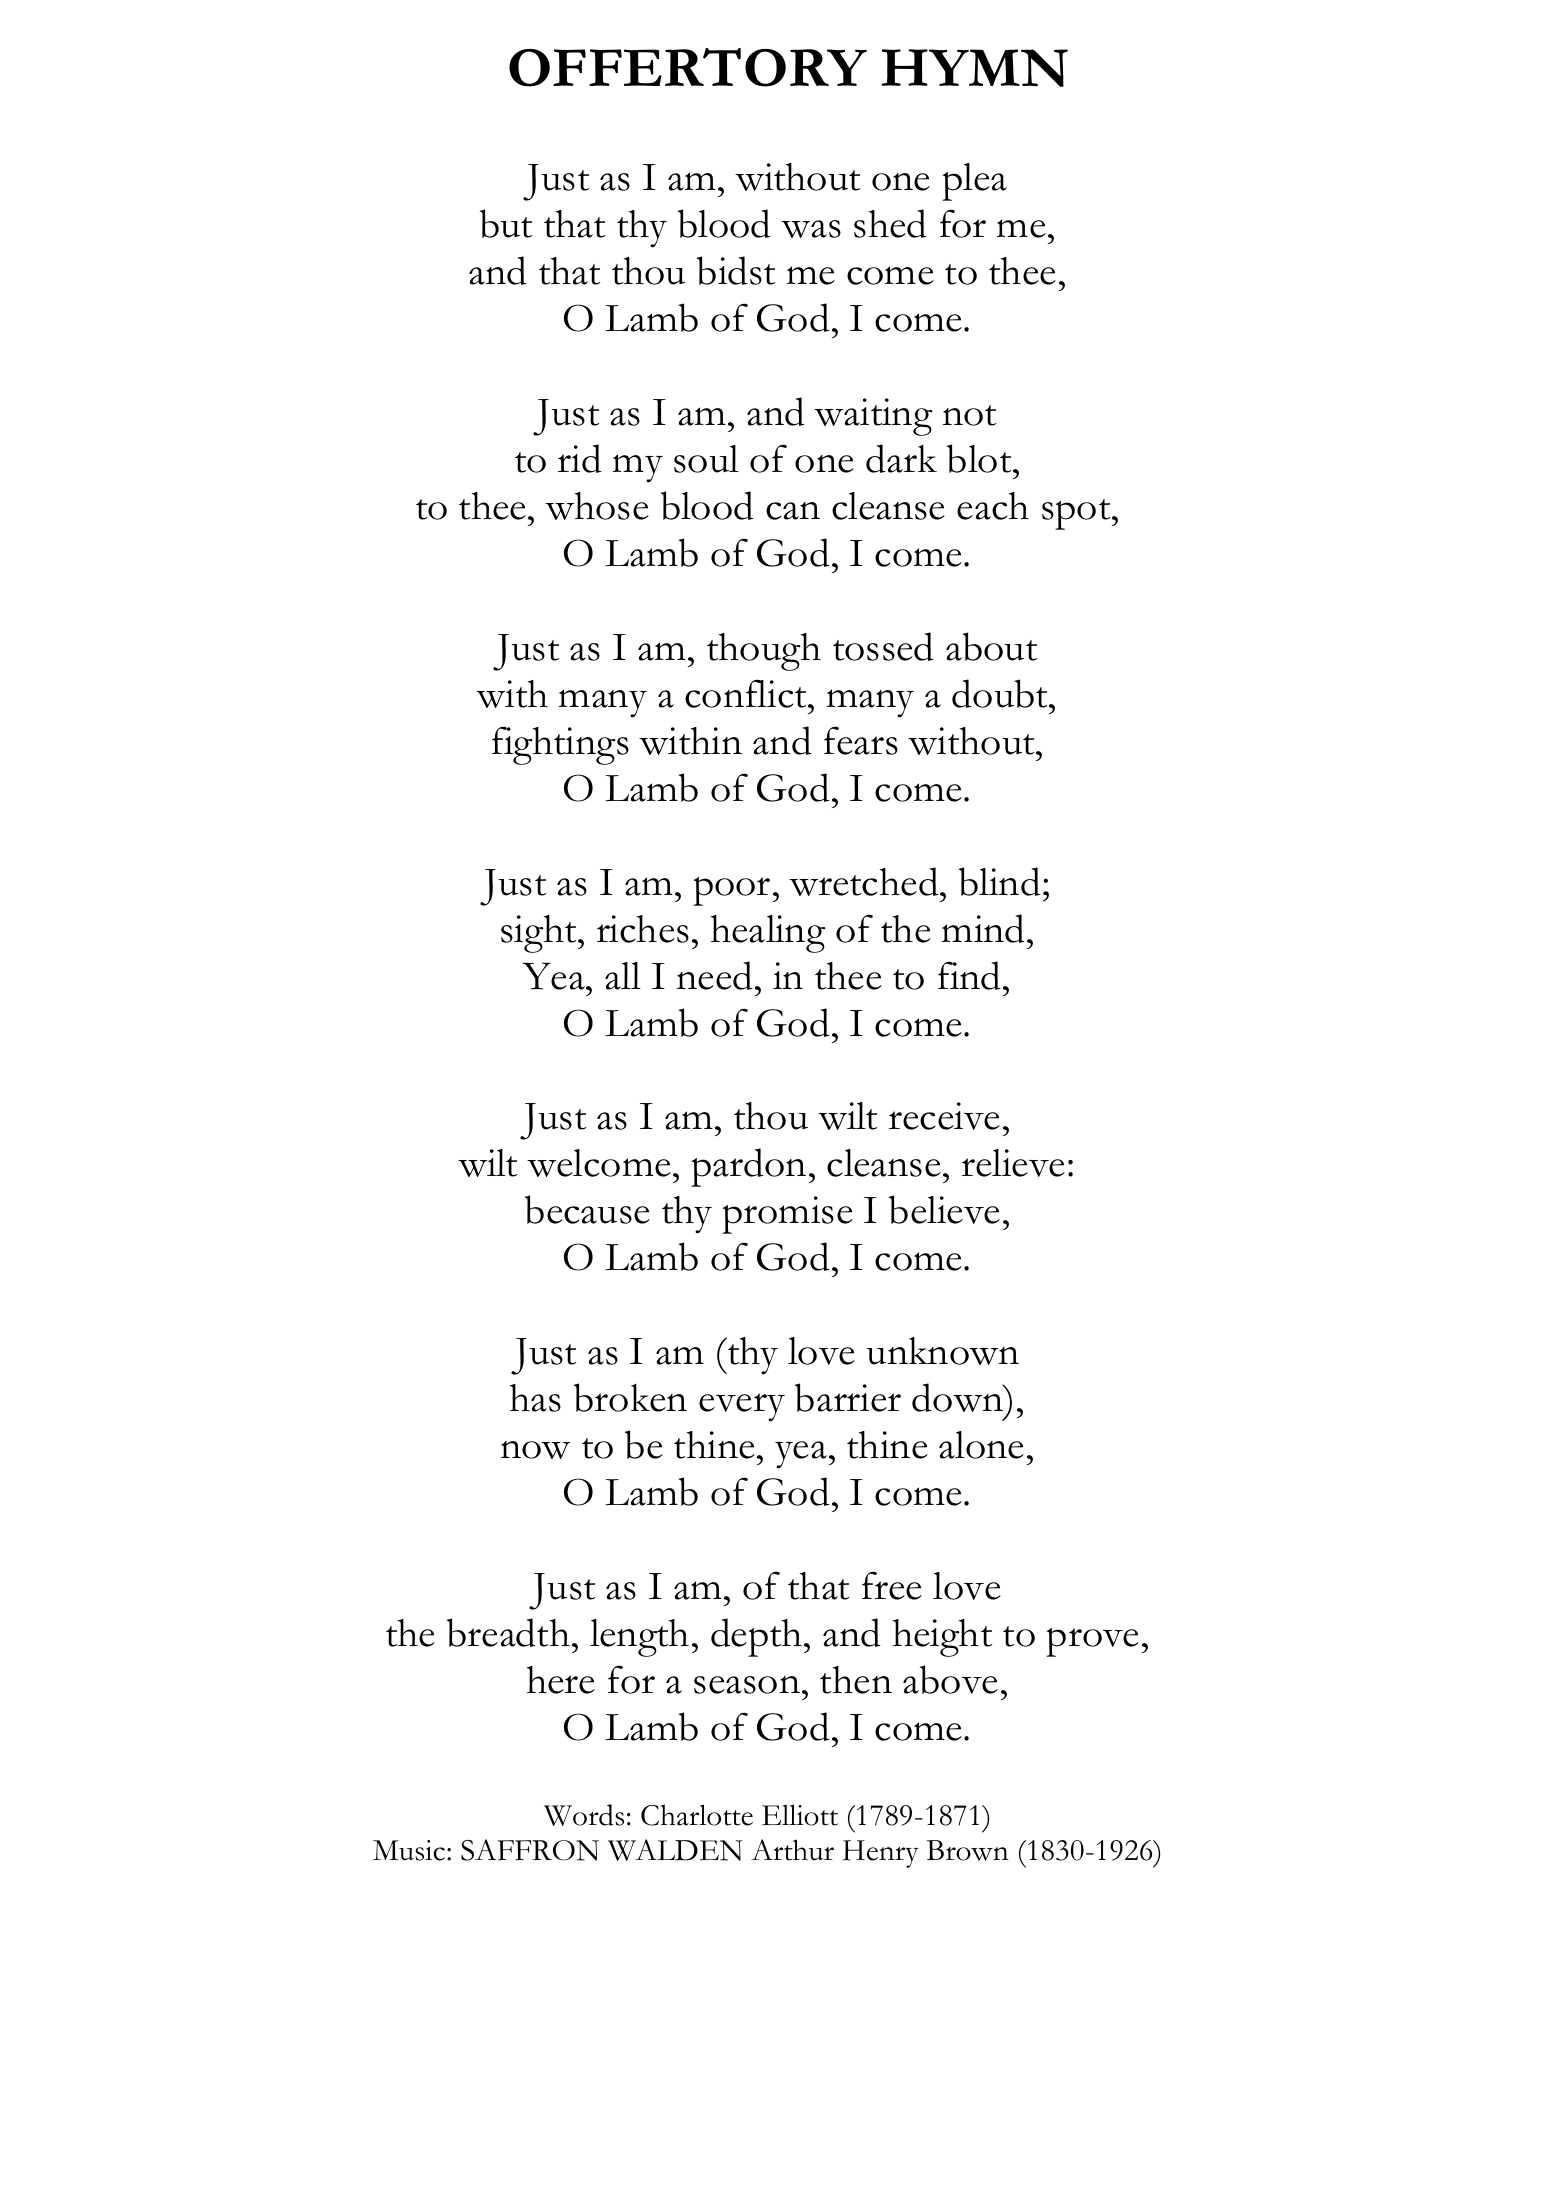 The width and height of the screenshot is (1554, 2197). What do you see at coordinates (1013, 1163) in the screenshot?
I see `relieve` at bounding box center [1013, 1163].
